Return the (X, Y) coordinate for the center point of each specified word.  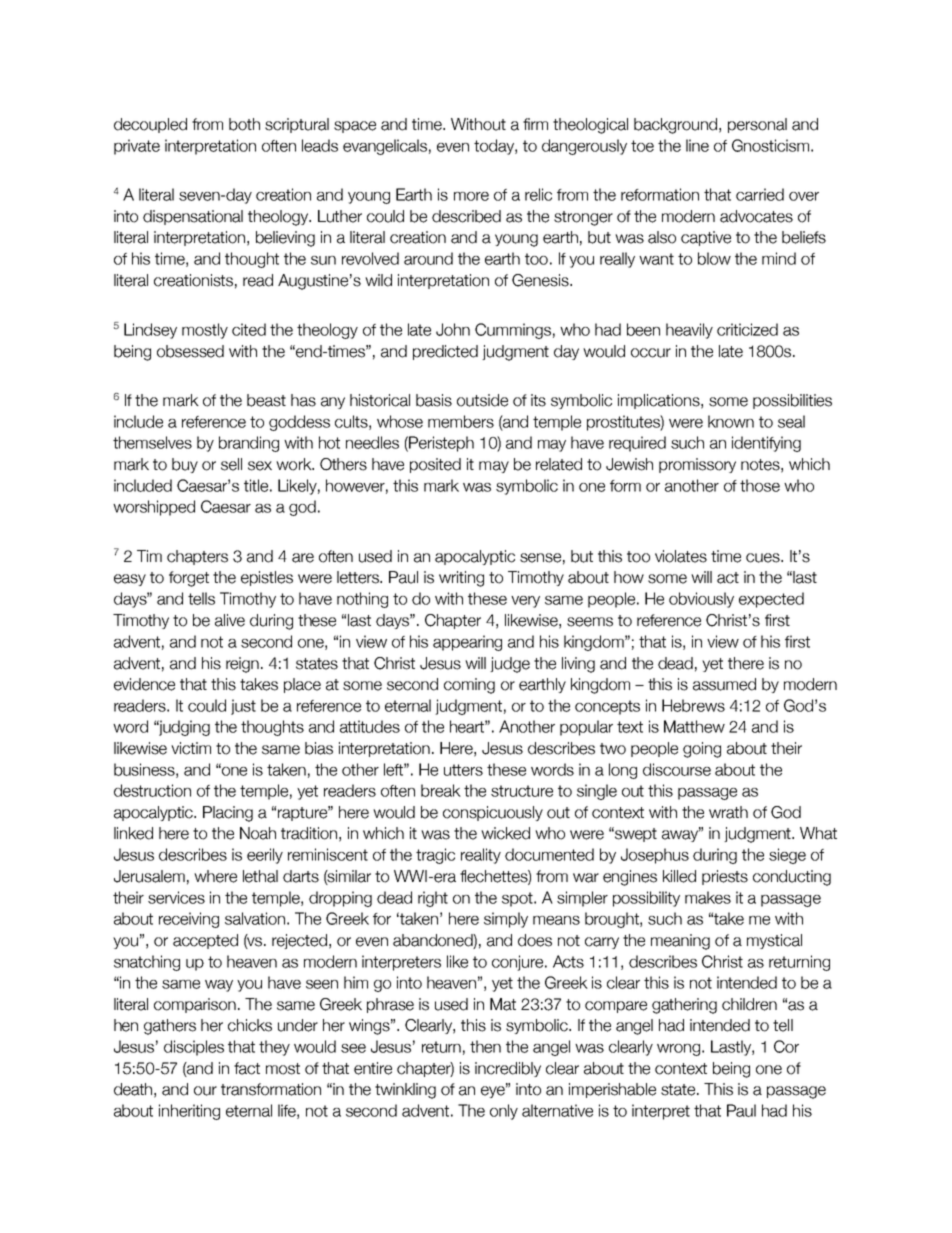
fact (247, 1068)
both (244, 124)
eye (494, 1091)
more (471, 196)
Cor (786, 1046)
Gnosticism (770, 145)
